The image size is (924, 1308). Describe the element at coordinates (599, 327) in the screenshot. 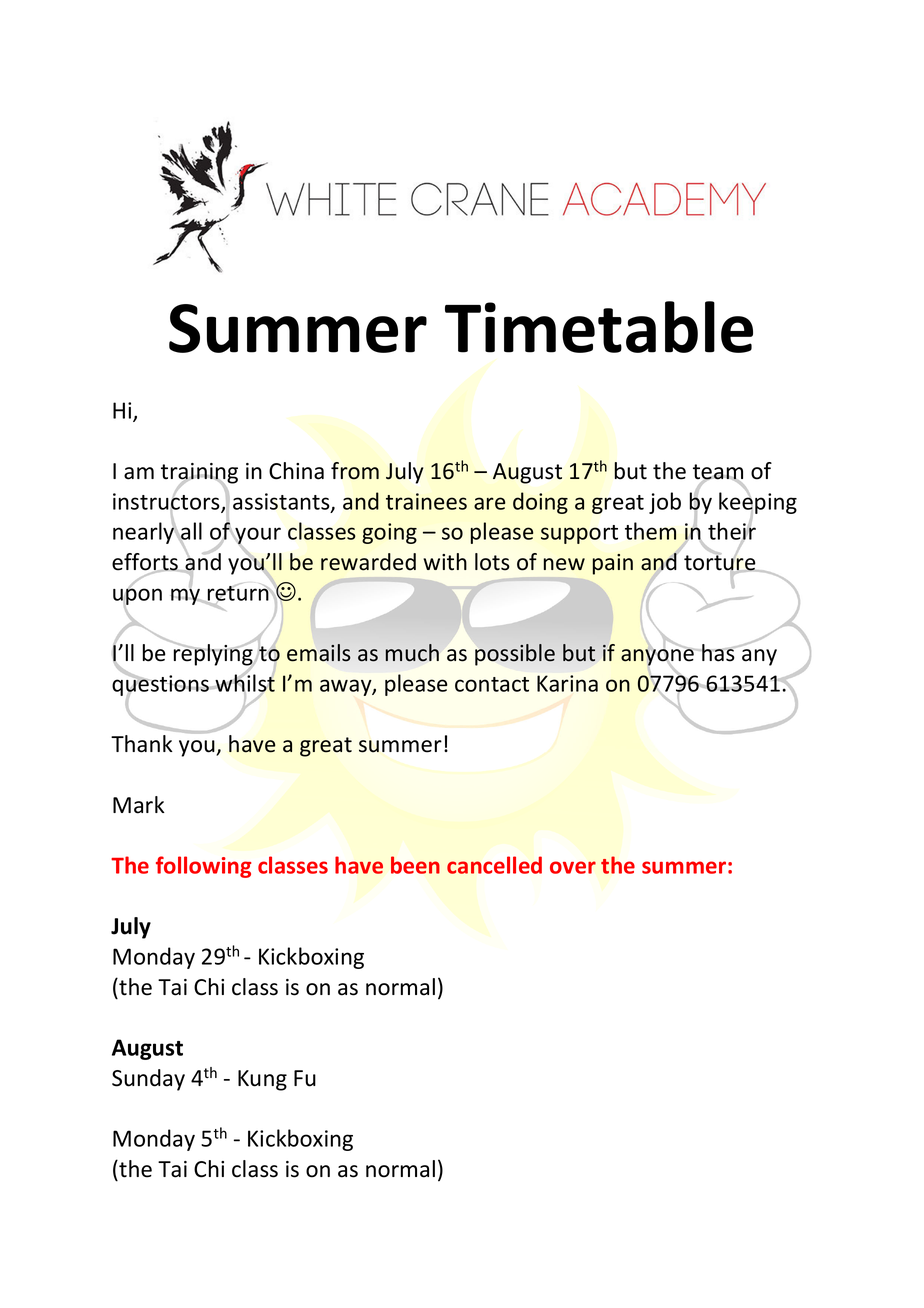

I see `Timetable` at that location.
